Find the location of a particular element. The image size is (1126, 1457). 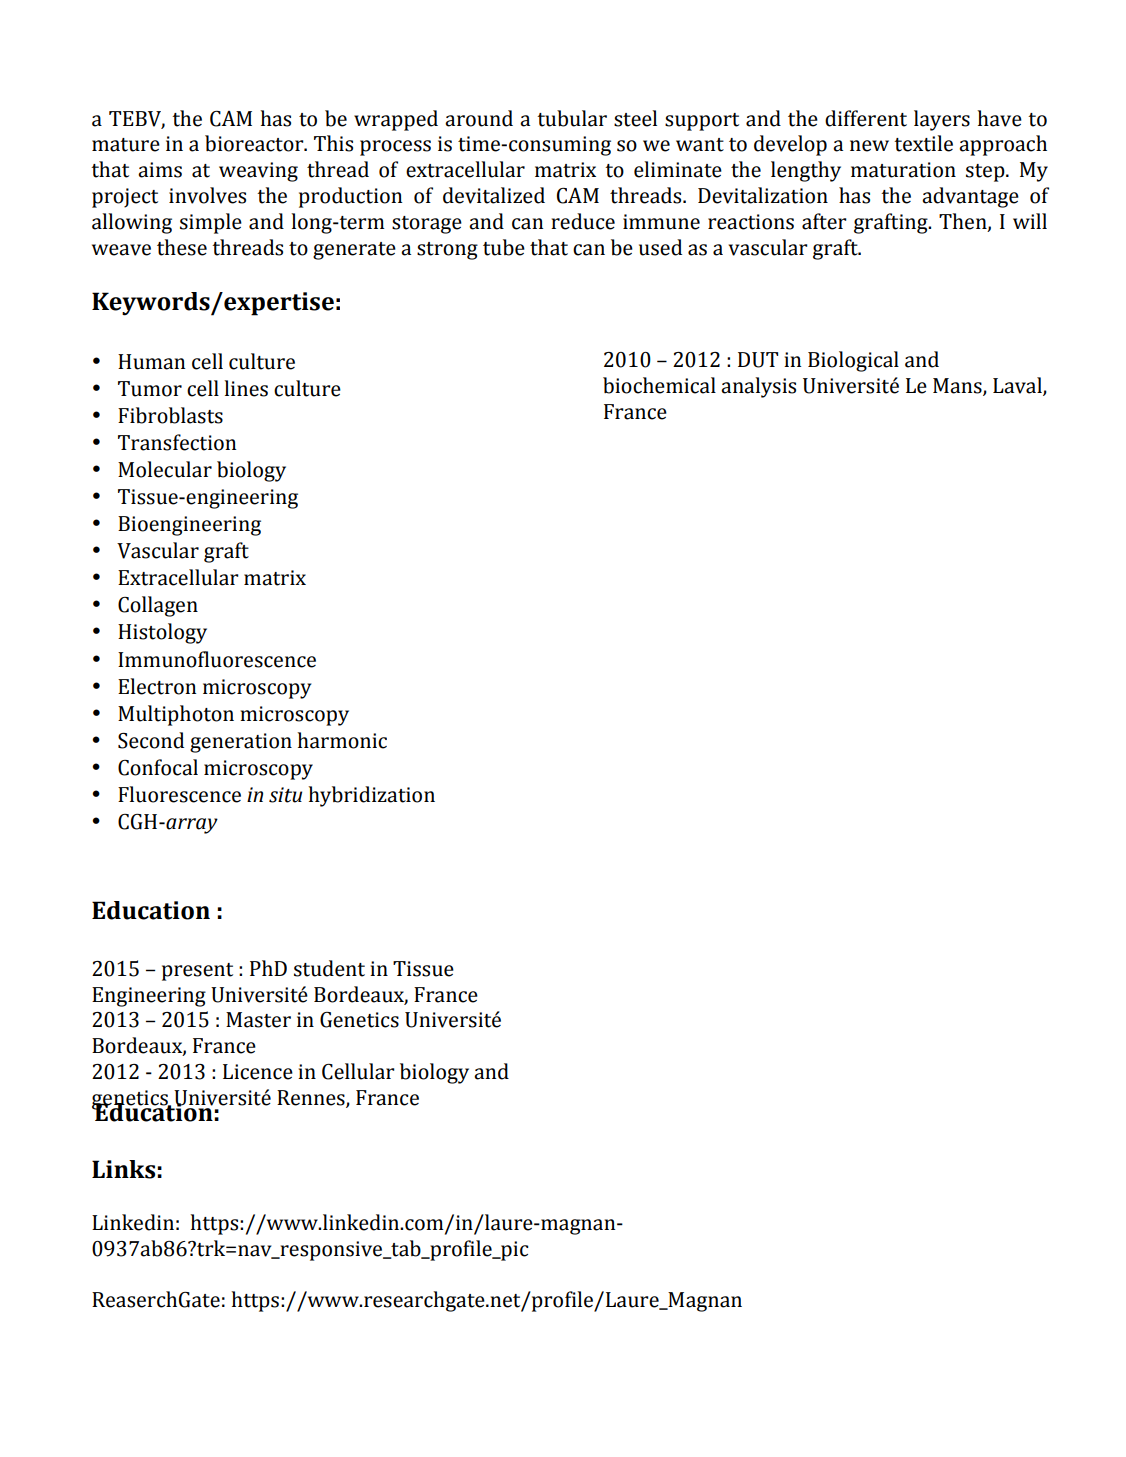

Fibroblasts is located at coordinates (170, 415).
